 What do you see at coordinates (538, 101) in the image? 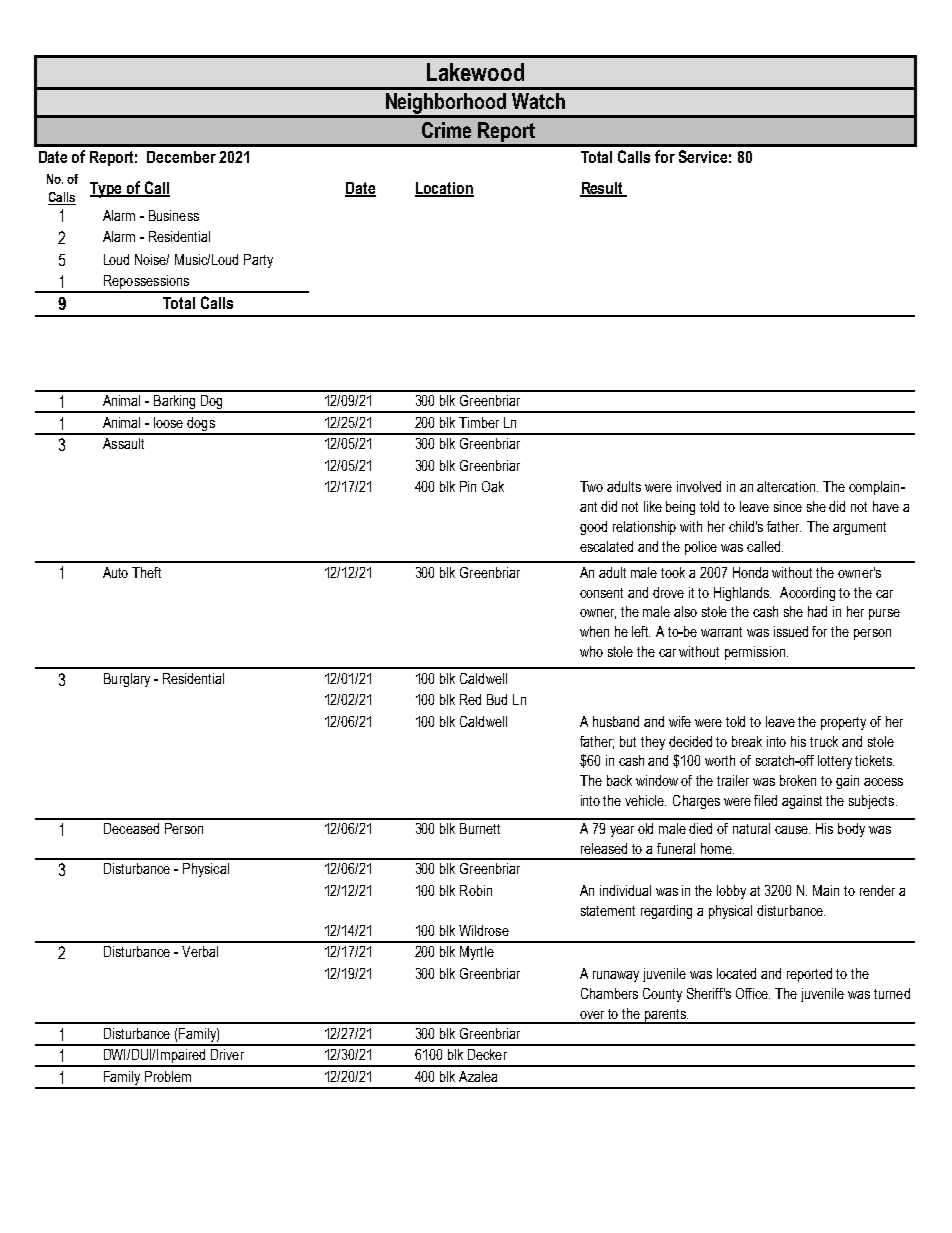
I see `Watch` at bounding box center [538, 101].
